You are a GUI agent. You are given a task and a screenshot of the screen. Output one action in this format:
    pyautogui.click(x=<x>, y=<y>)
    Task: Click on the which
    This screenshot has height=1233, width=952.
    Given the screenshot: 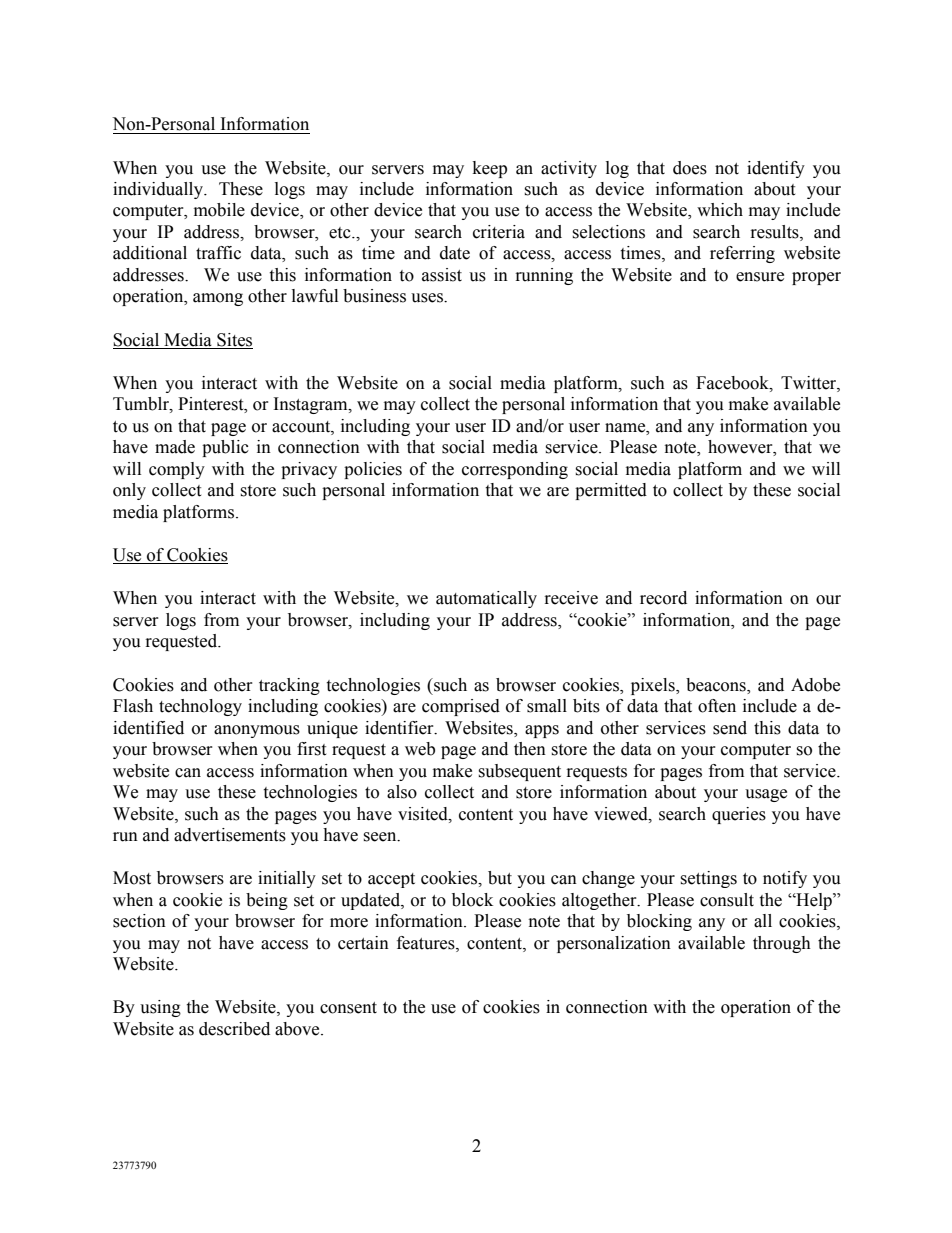 What is the action you would take?
    pyautogui.click(x=720, y=210)
